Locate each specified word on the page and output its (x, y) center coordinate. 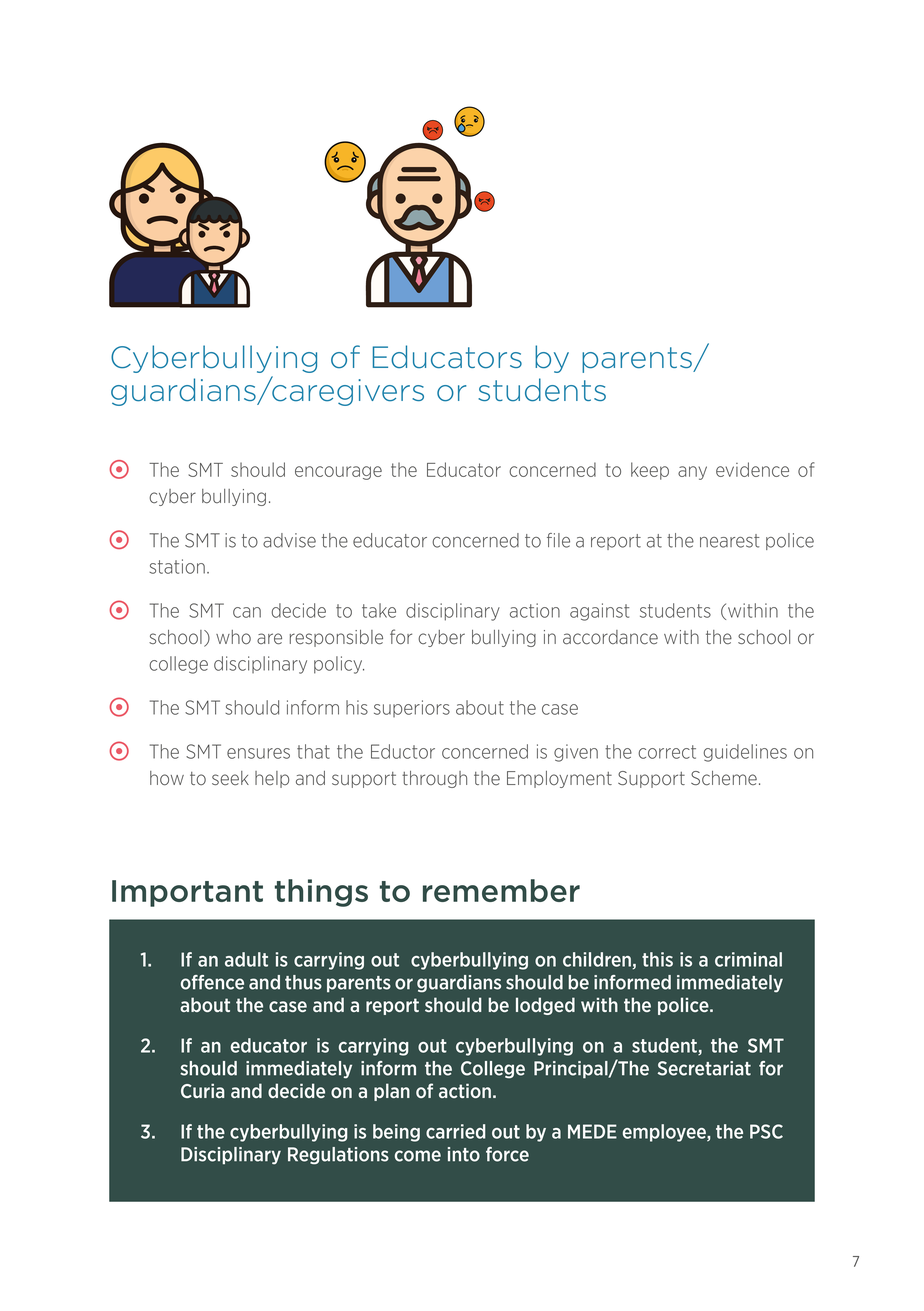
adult (246, 959)
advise (289, 540)
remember (501, 890)
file (558, 540)
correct (667, 752)
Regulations (338, 1156)
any (692, 473)
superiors (412, 708)
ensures (258, 753)
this (657, 959)
